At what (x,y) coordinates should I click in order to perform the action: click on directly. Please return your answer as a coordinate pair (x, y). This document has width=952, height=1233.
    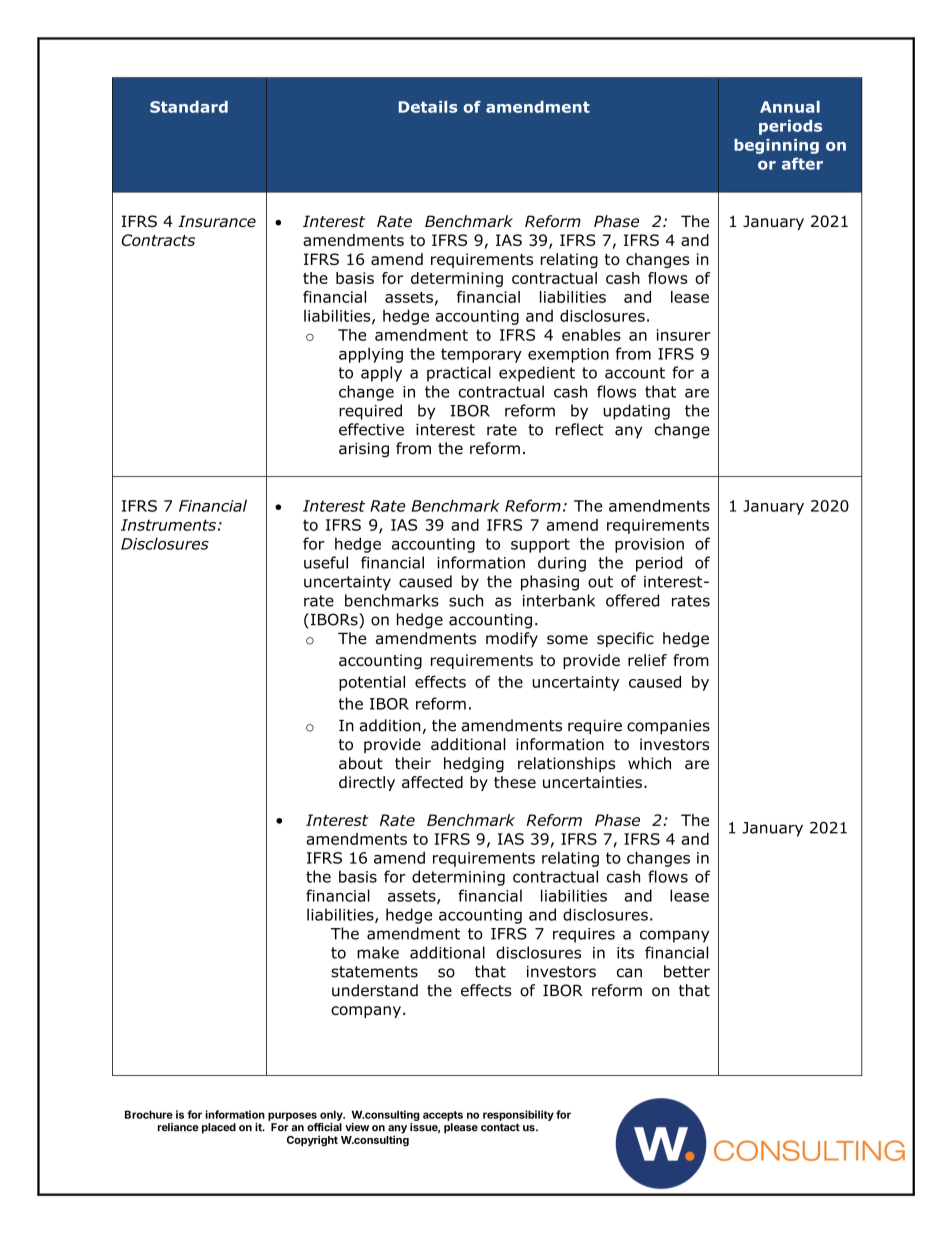
    Looking at the image, I should click on (367, 783).
